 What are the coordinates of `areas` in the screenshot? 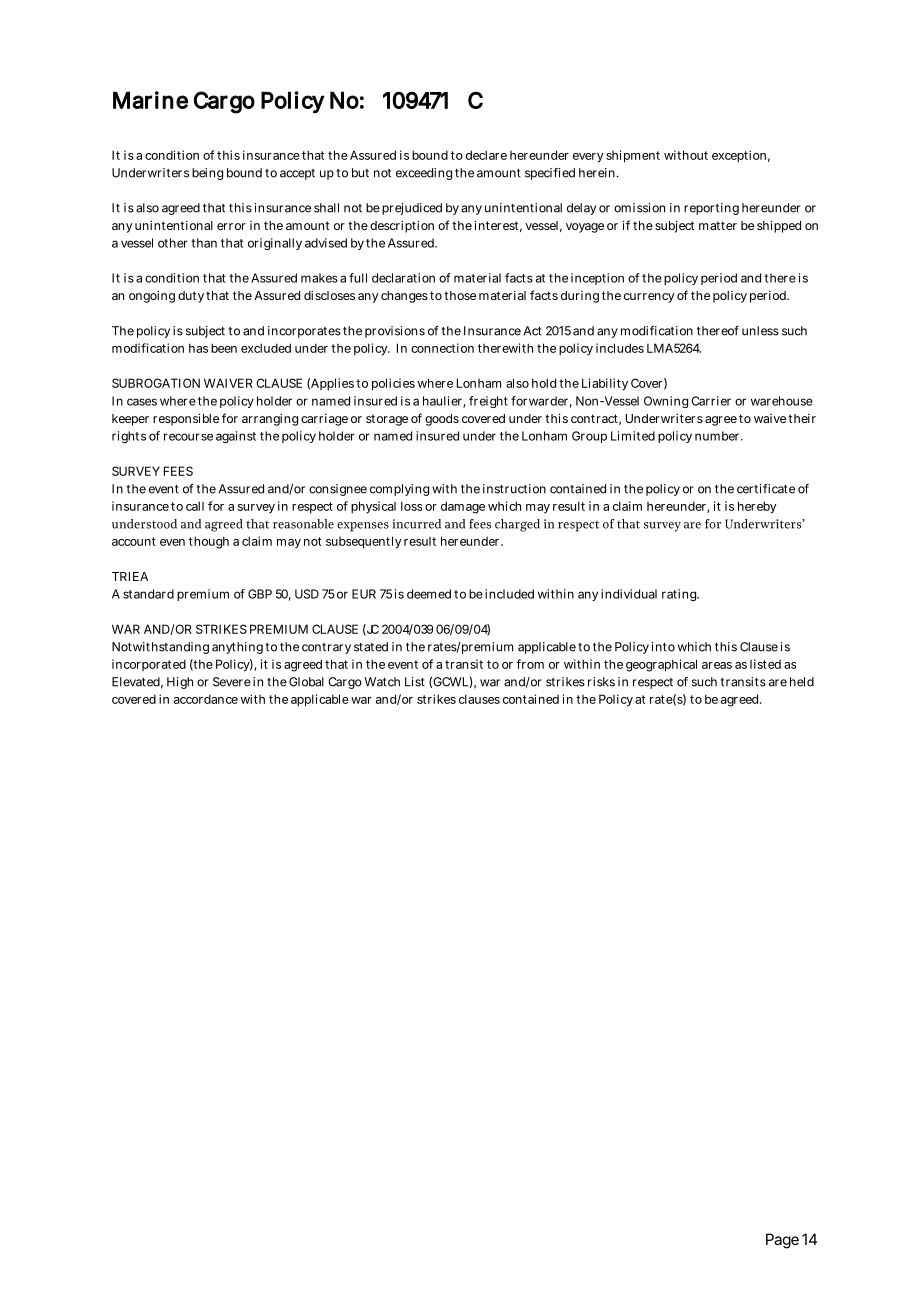 It's located at (717, 665).
